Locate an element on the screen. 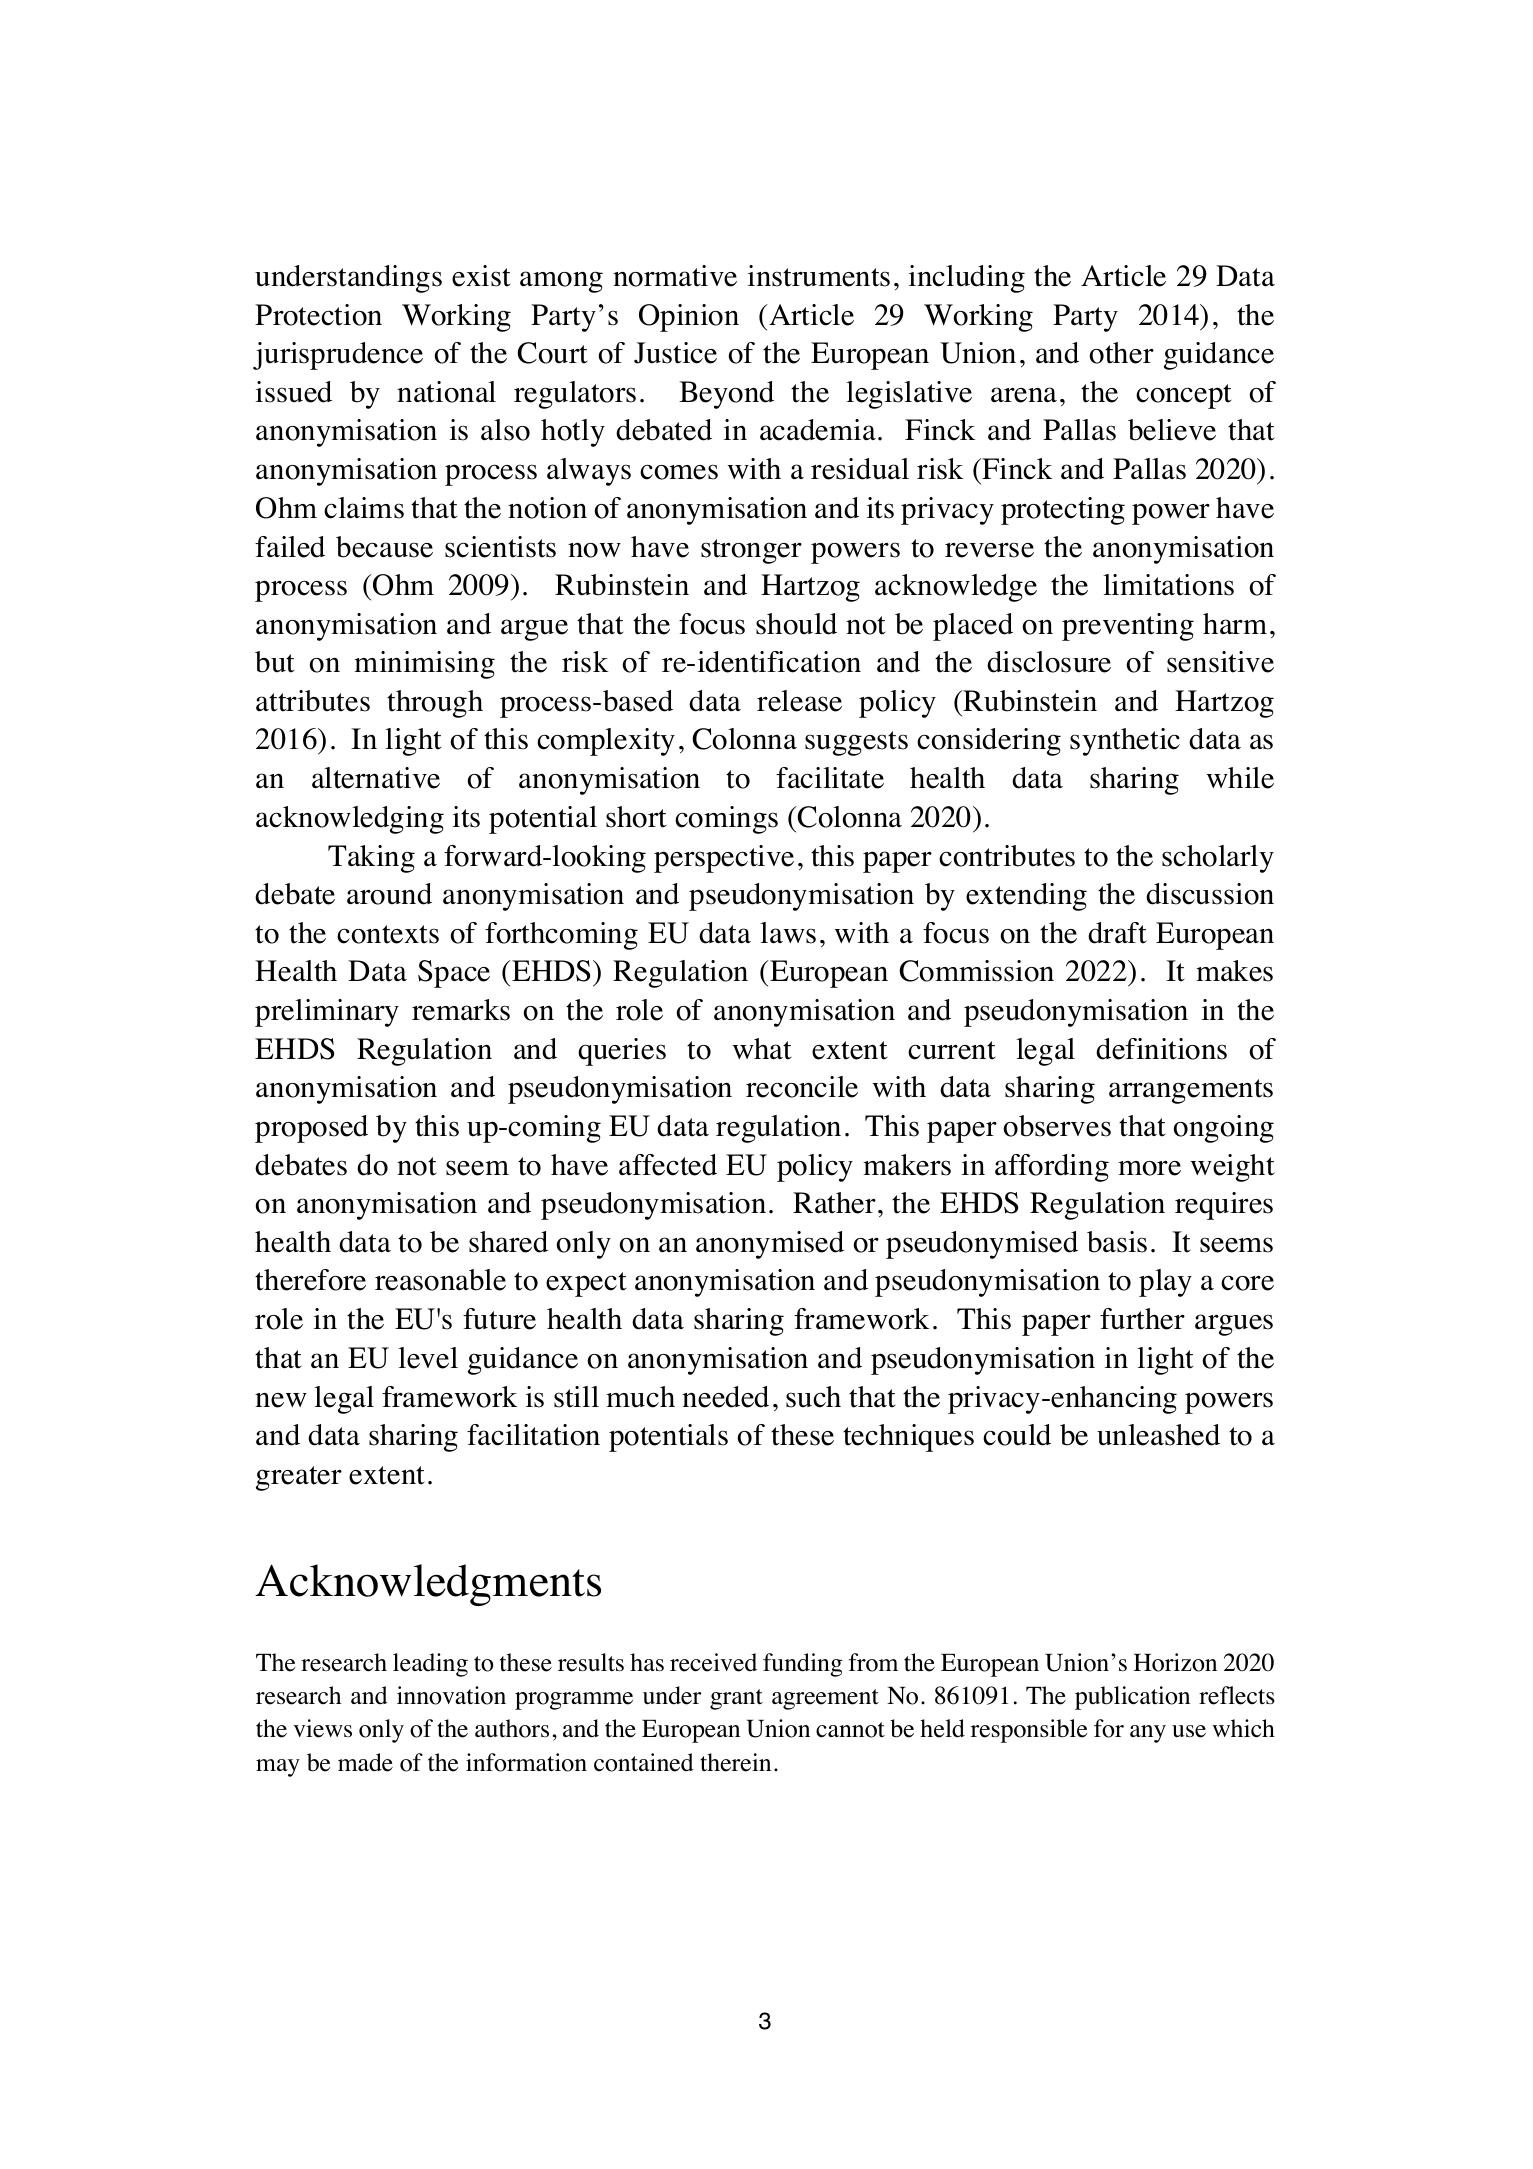 The image size is (1533, 2169). grant is located at coordinates (736, 1699).
